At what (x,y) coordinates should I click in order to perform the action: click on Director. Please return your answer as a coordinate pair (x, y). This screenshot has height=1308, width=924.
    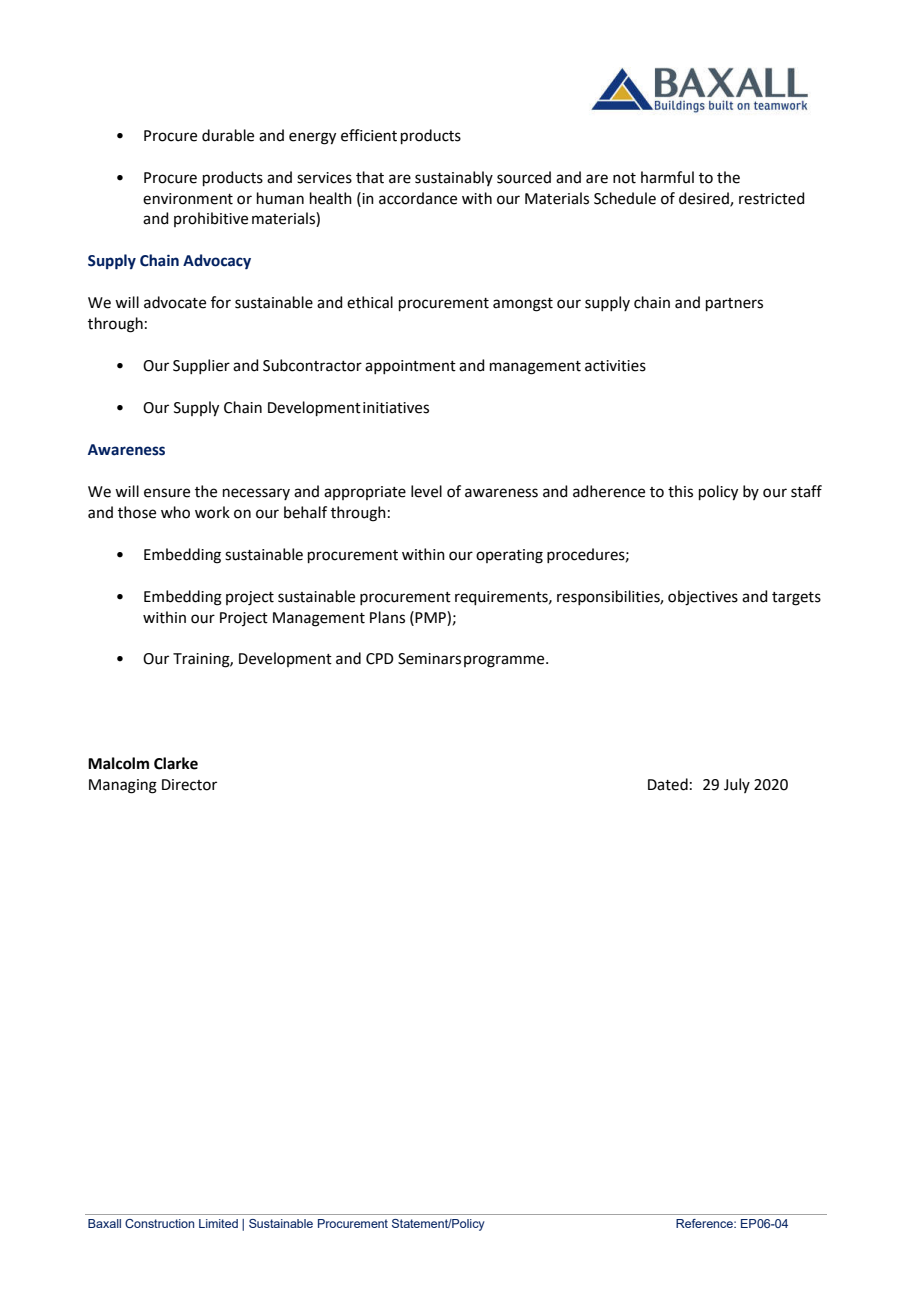
    Looking at the image, I should click on (189, 785).
